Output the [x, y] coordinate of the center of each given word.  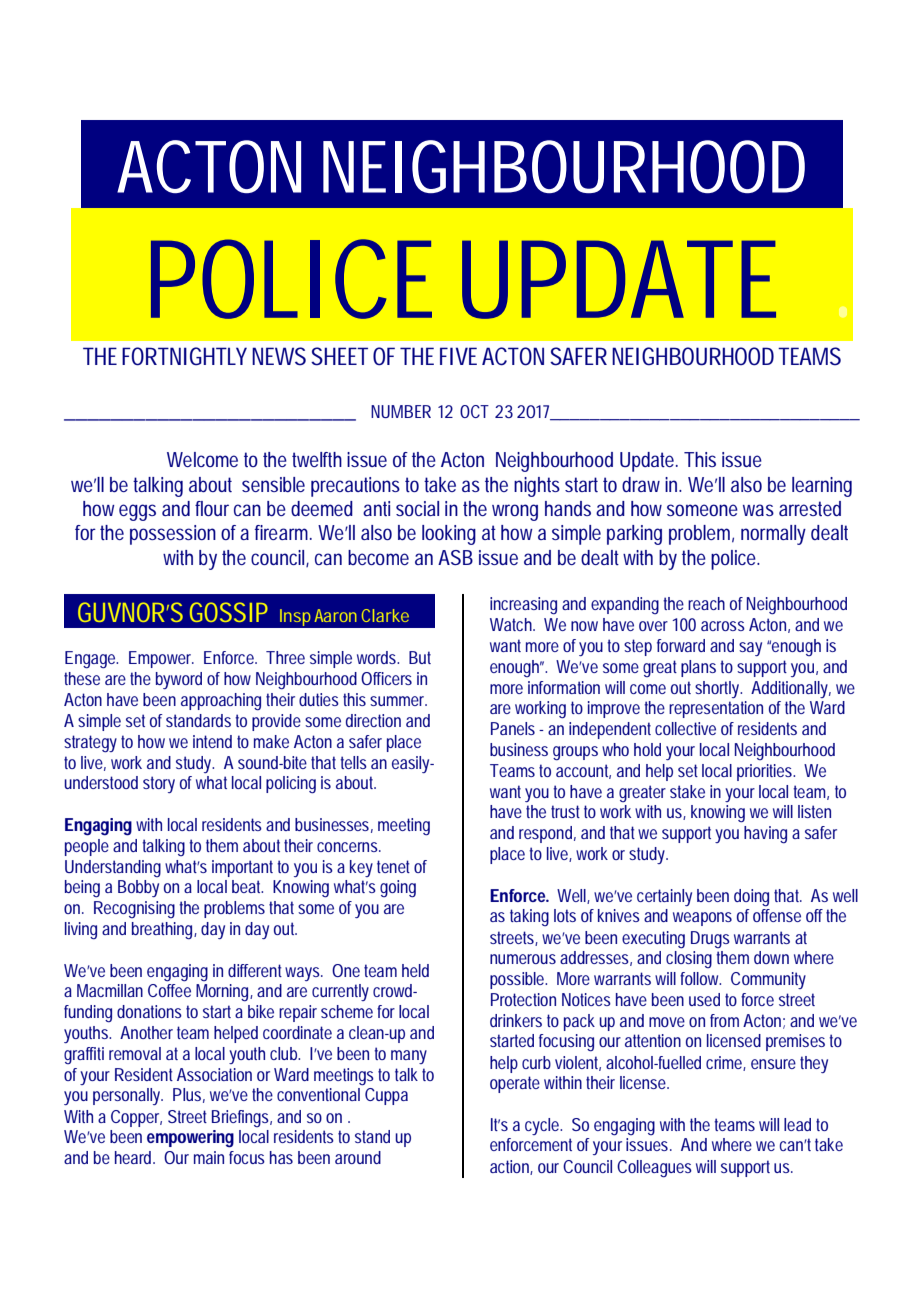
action [510, 1167]
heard [133, 1157]
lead [797, 1124]
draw [641, 484]
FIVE [458, 356]
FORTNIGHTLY [184, 356]
